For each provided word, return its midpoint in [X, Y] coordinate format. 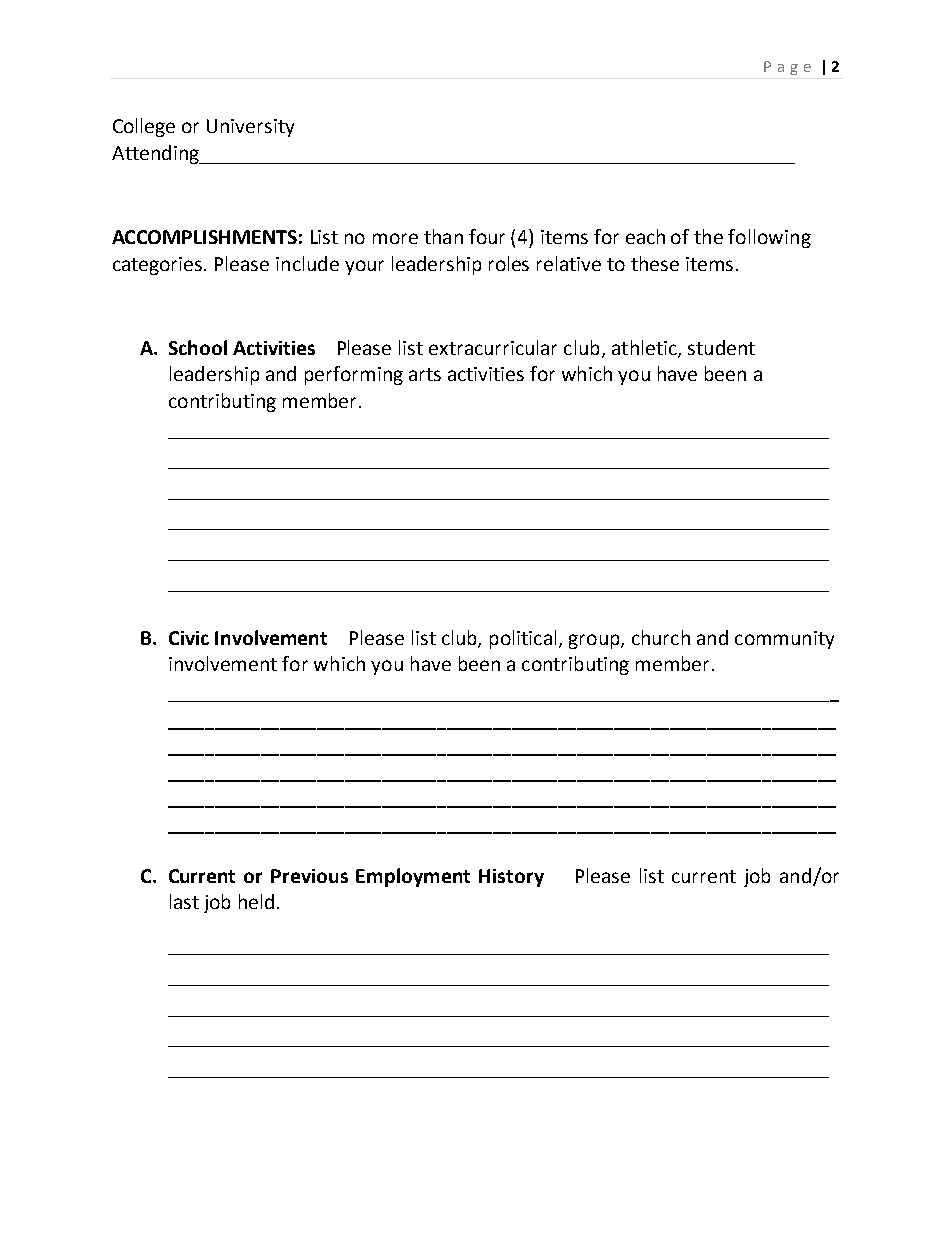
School [198, 347]
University [250, 128]
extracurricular [493, 347]
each [645, 236]
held [256, 901]
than [443, 236]
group [595, 641]
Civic [189, 638]
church [661, 637]
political [523, 639]
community [784, 640]
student [721, 347]
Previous [309, 876]
